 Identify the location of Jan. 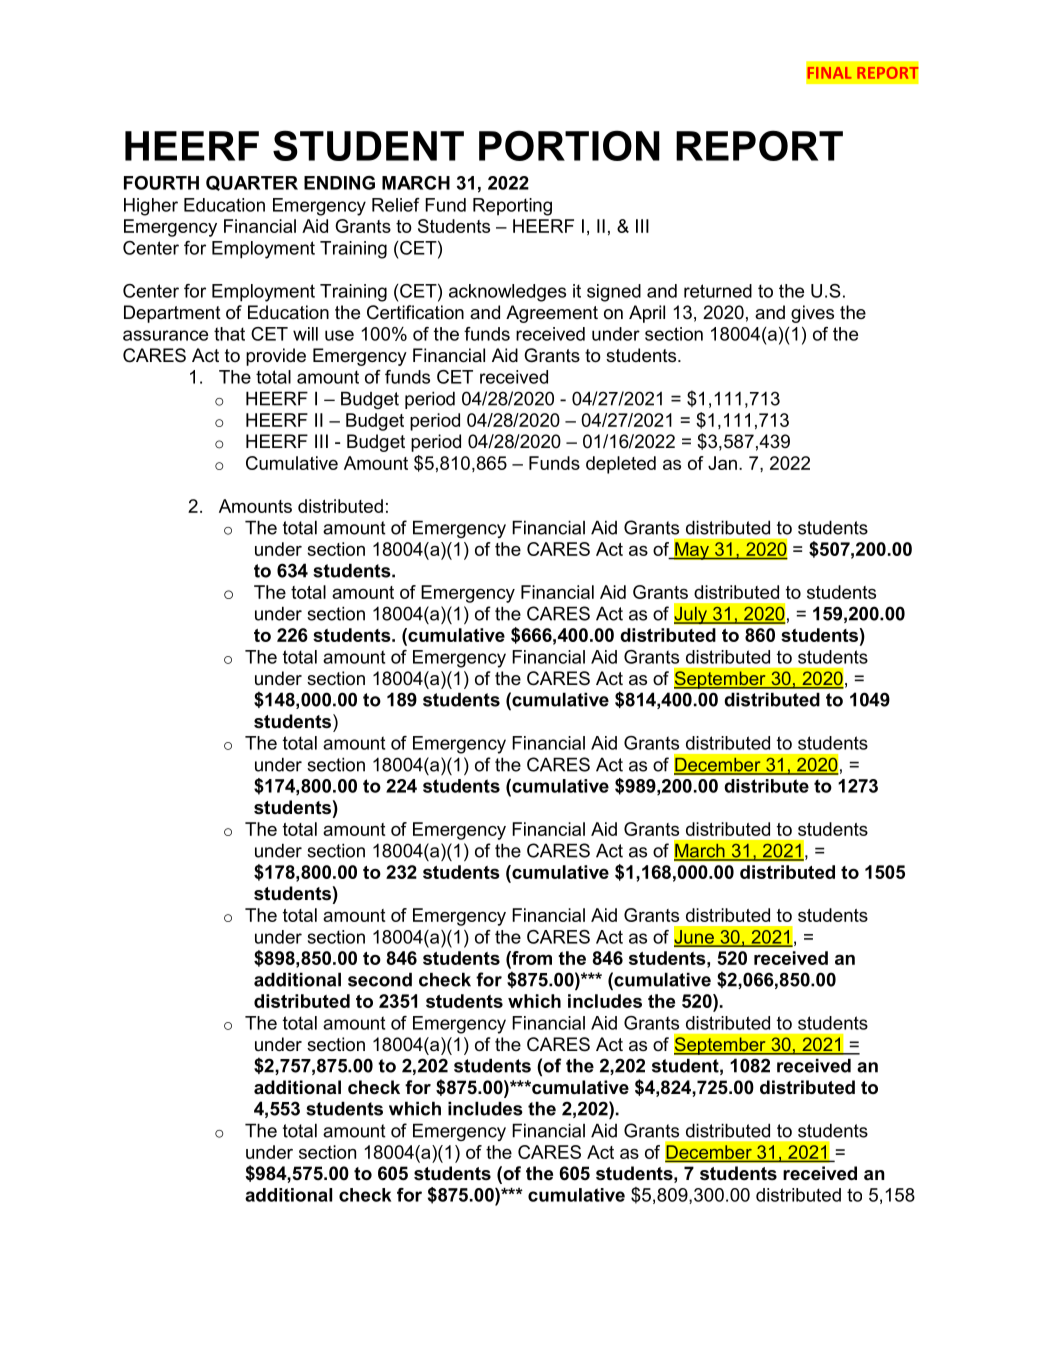
(722, 463).
